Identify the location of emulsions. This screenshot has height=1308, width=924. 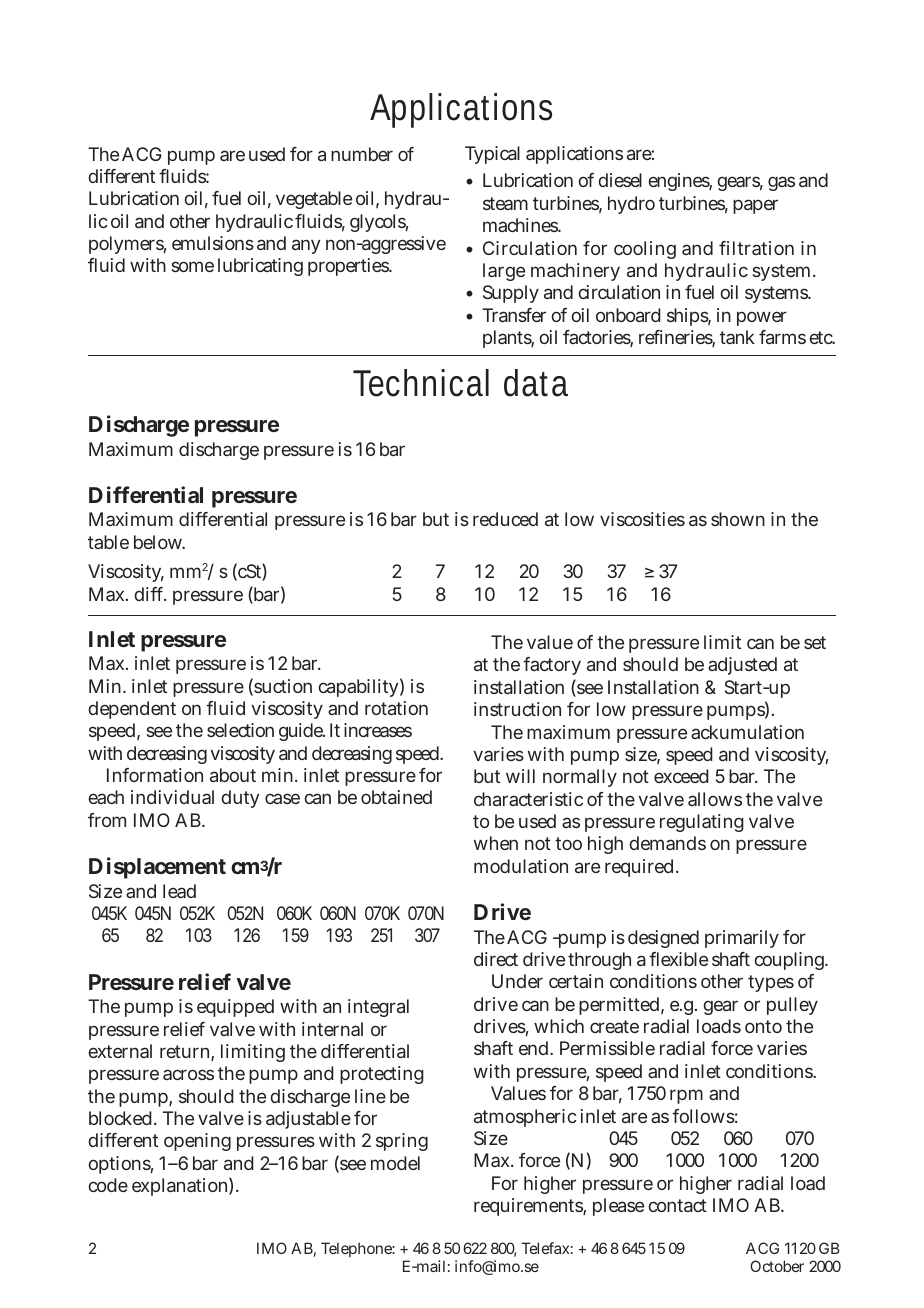
(213, 243).
